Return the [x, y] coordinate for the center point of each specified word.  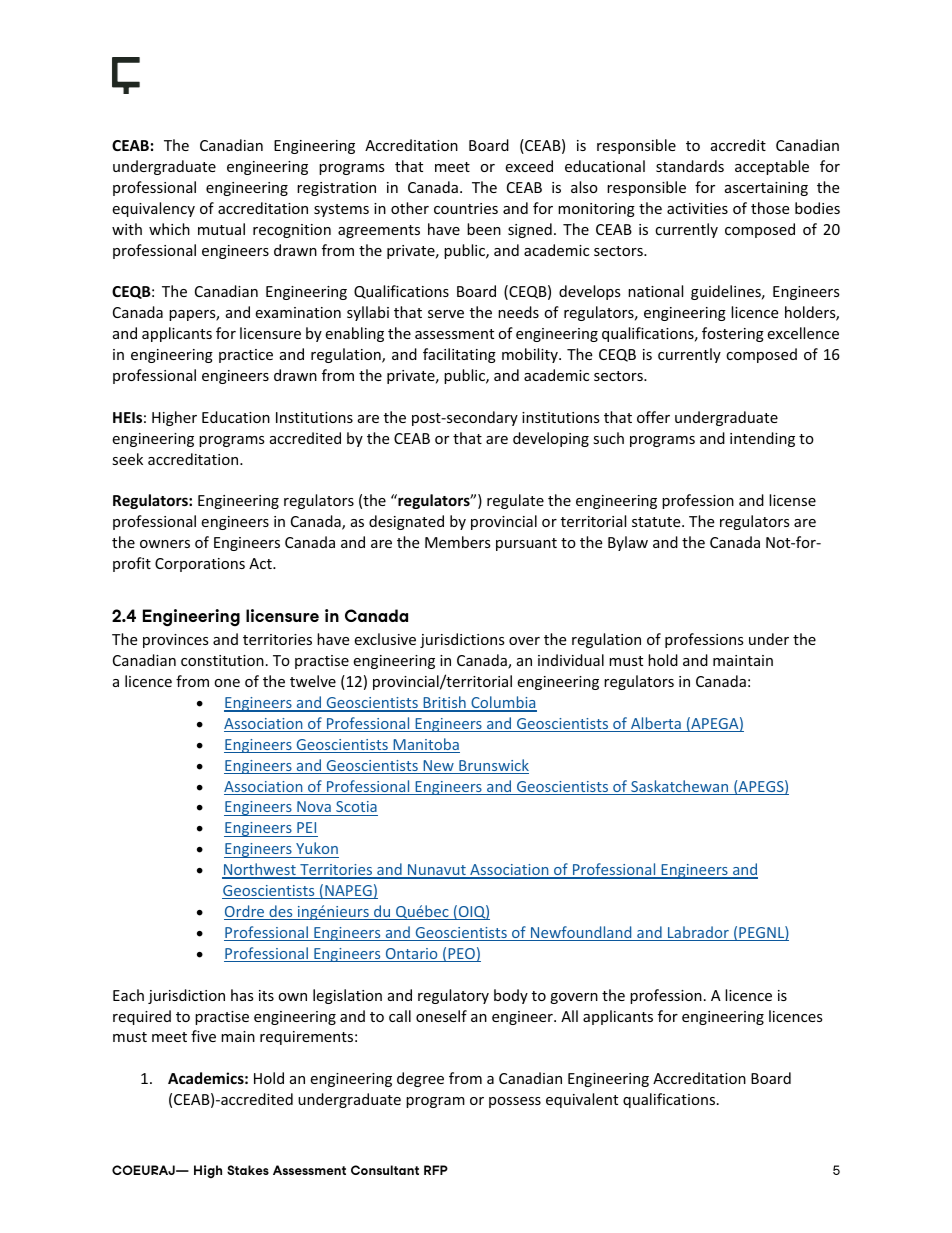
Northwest [260, 870]
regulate [515, 501]
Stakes [248, 1170]
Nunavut [437, 871]
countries [466, 208]
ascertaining [766, 189]
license [792, 500]
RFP [436, 1170]
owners [165, 544]
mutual [221, 229]
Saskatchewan [680, 787]
